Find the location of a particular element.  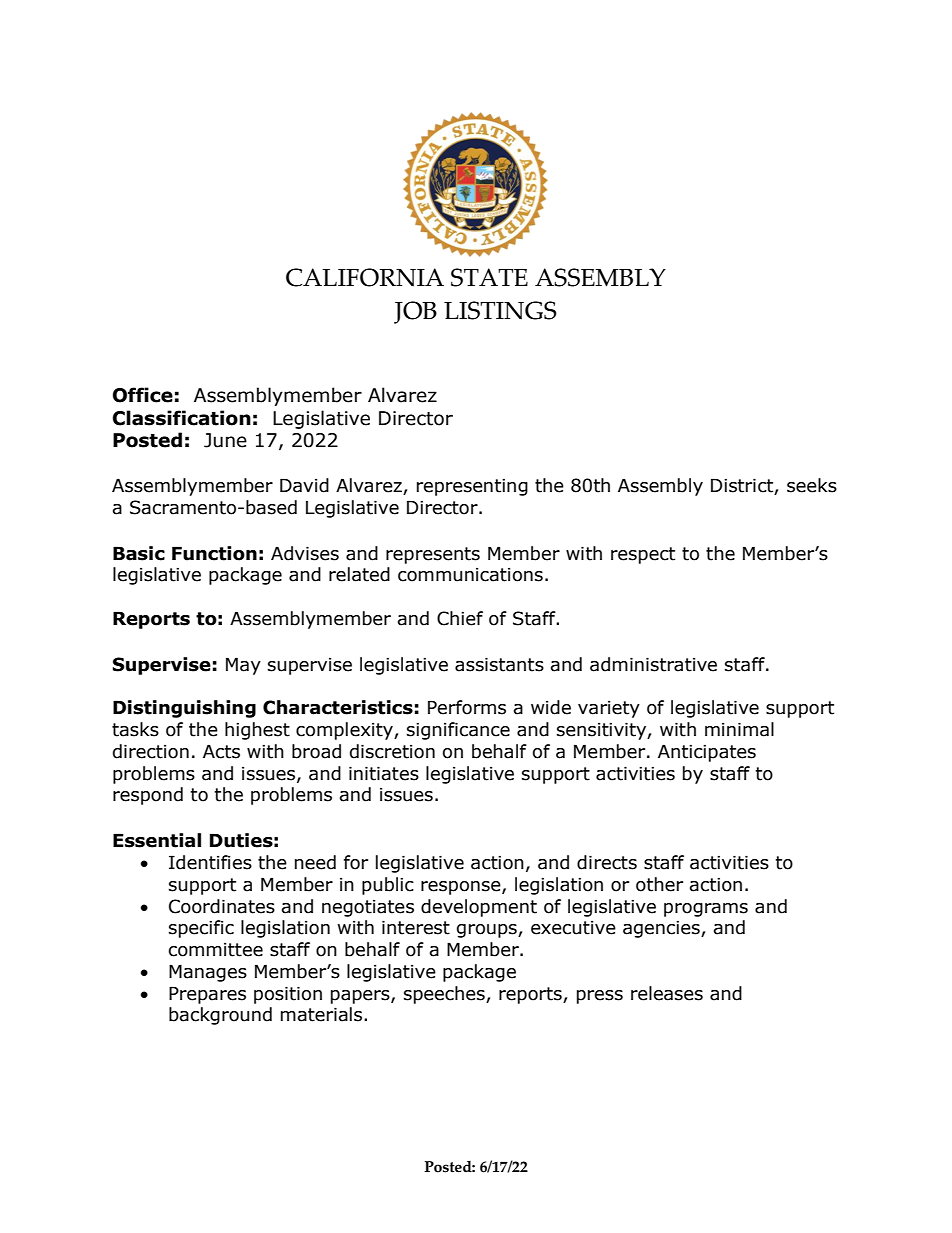

administrative is located at coordinates (653, 664).
